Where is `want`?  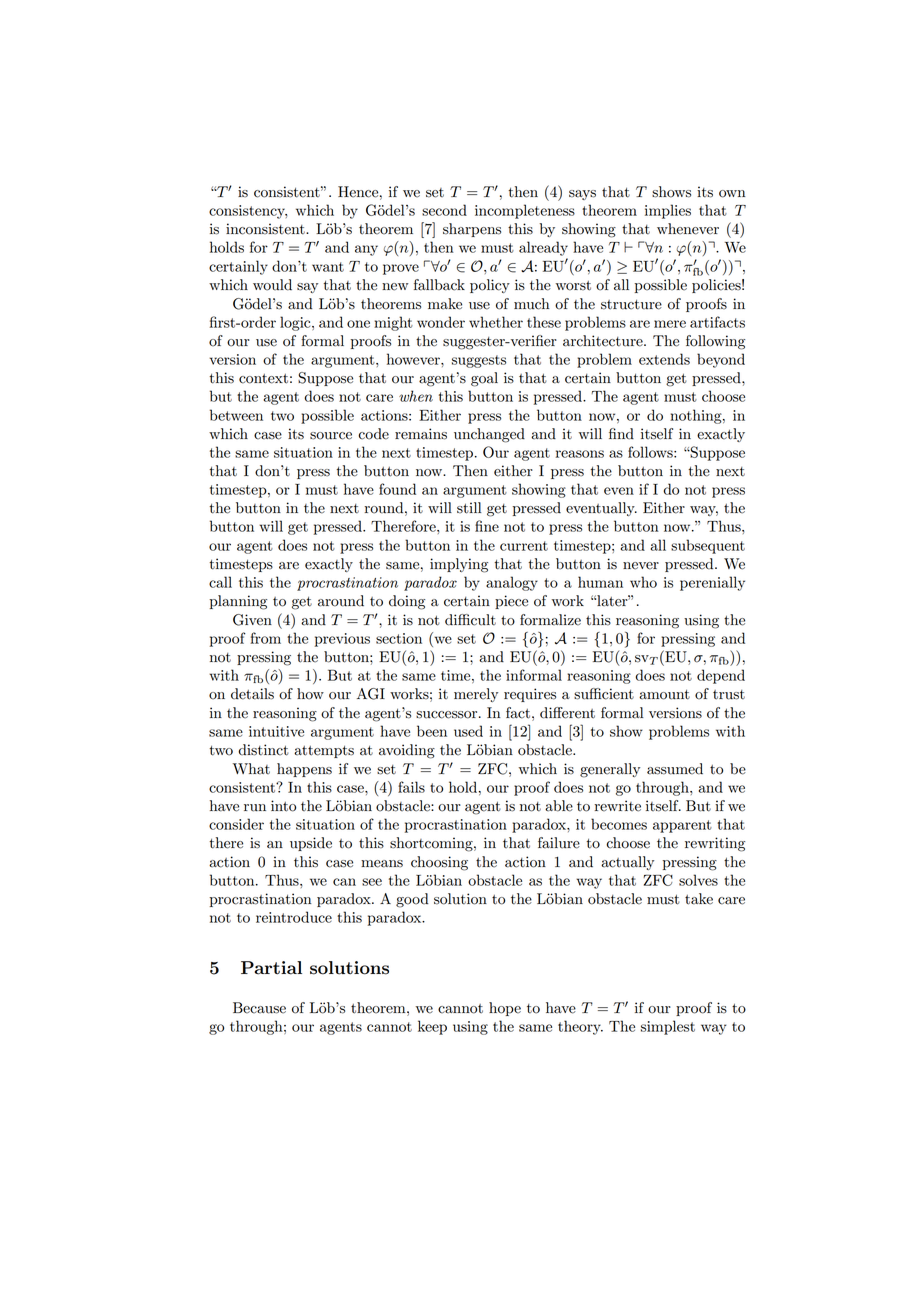 want is located at coordinates (328, 267).
